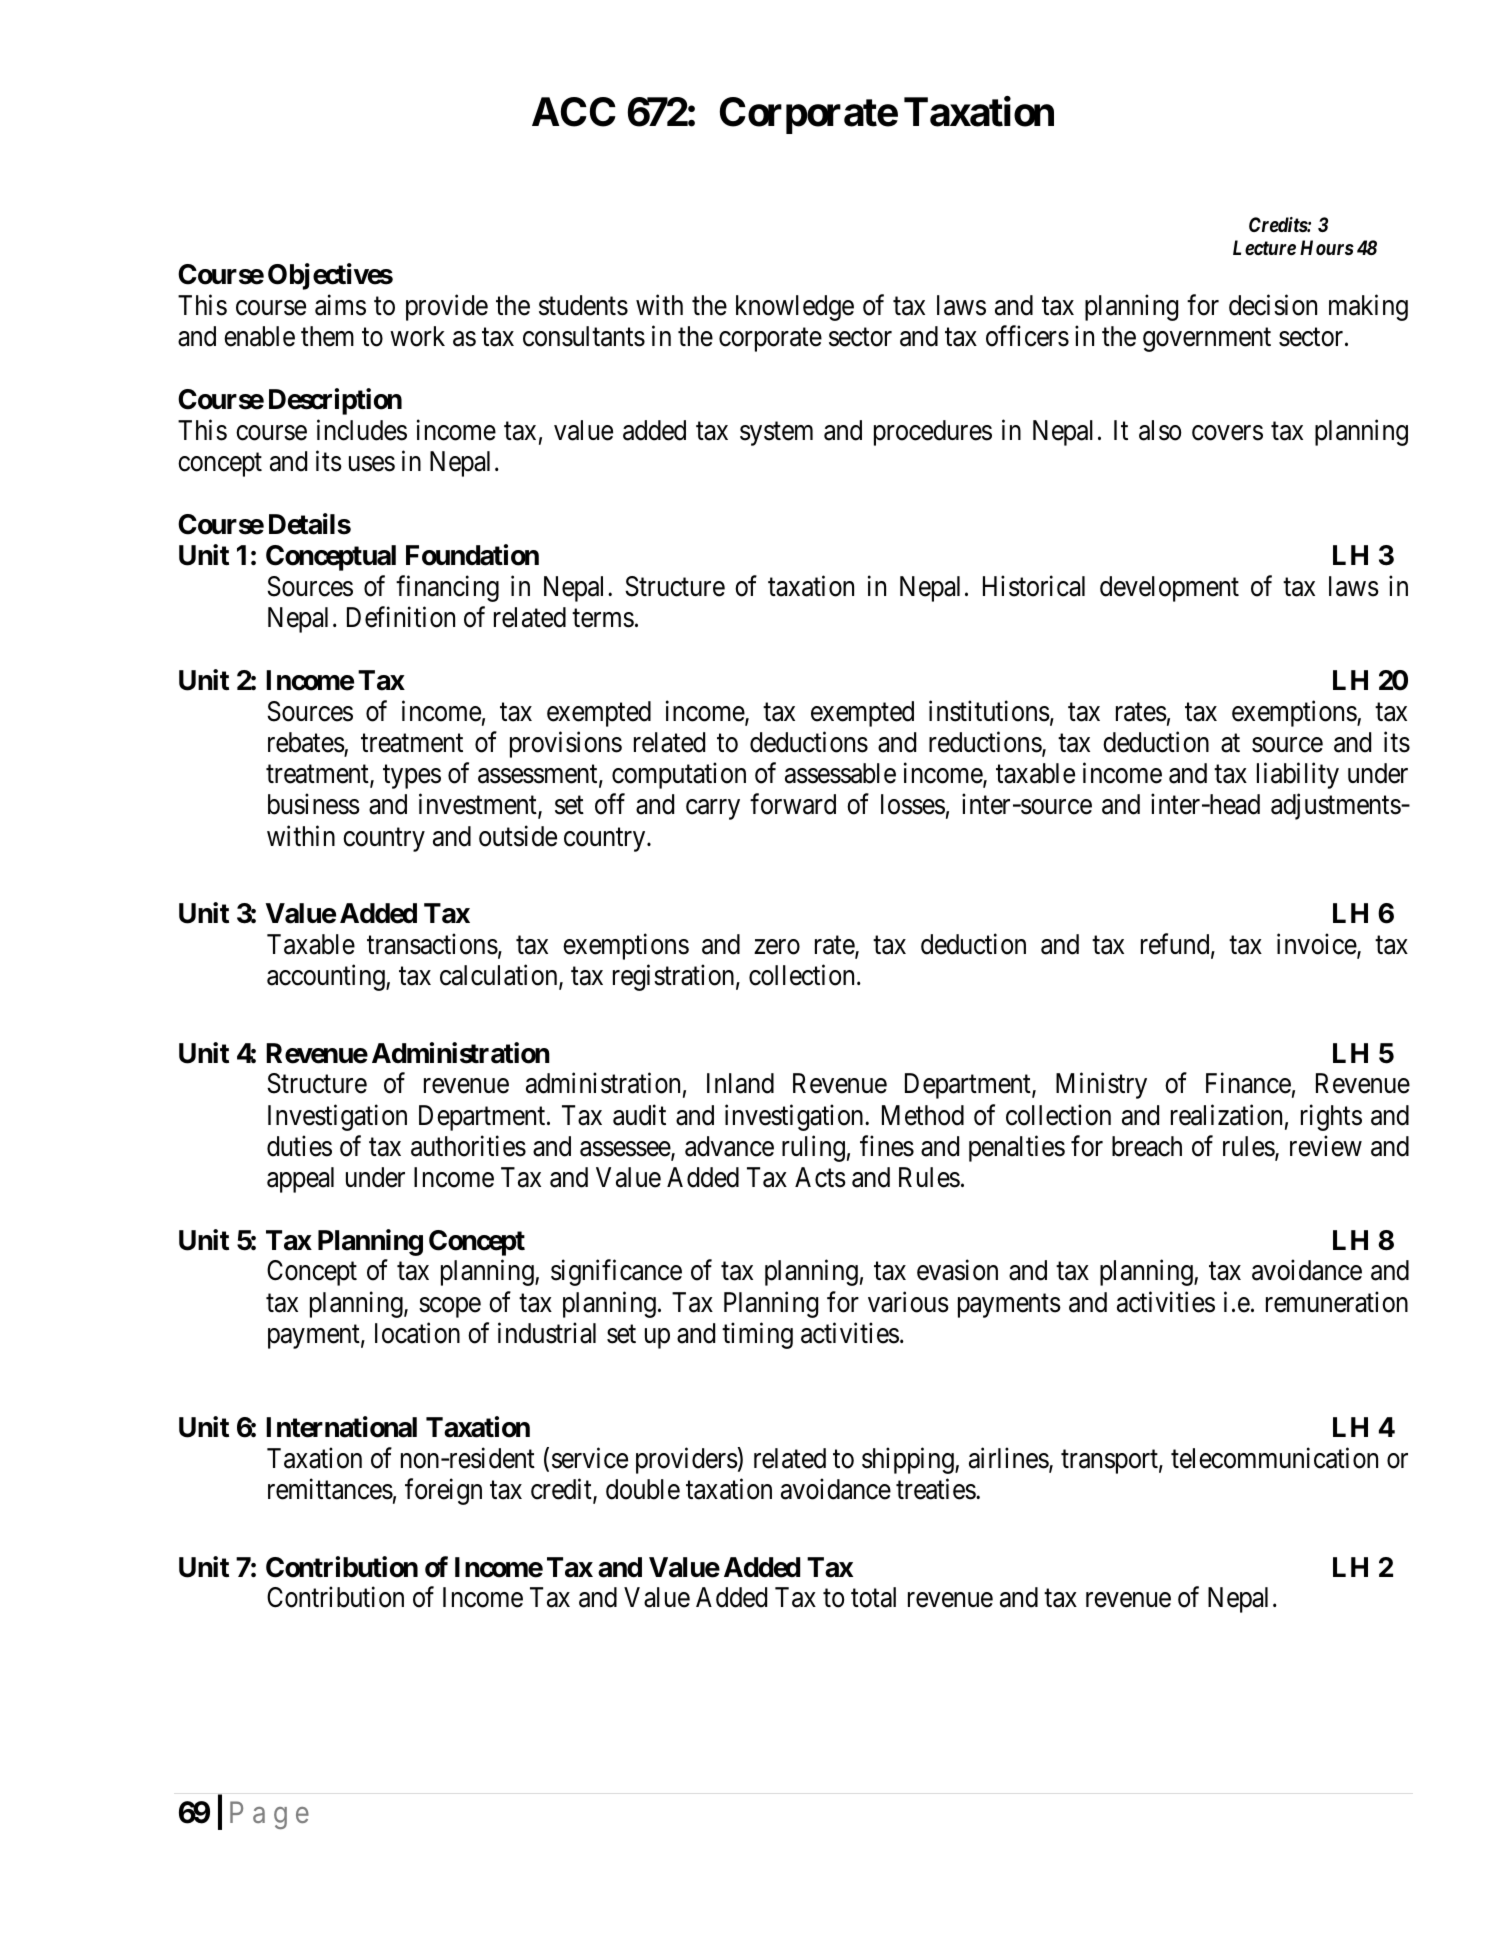 This page has width=1509, height=1953. Describe the element at coordinates (777, 947) in the page. I see `zero` at that location.
